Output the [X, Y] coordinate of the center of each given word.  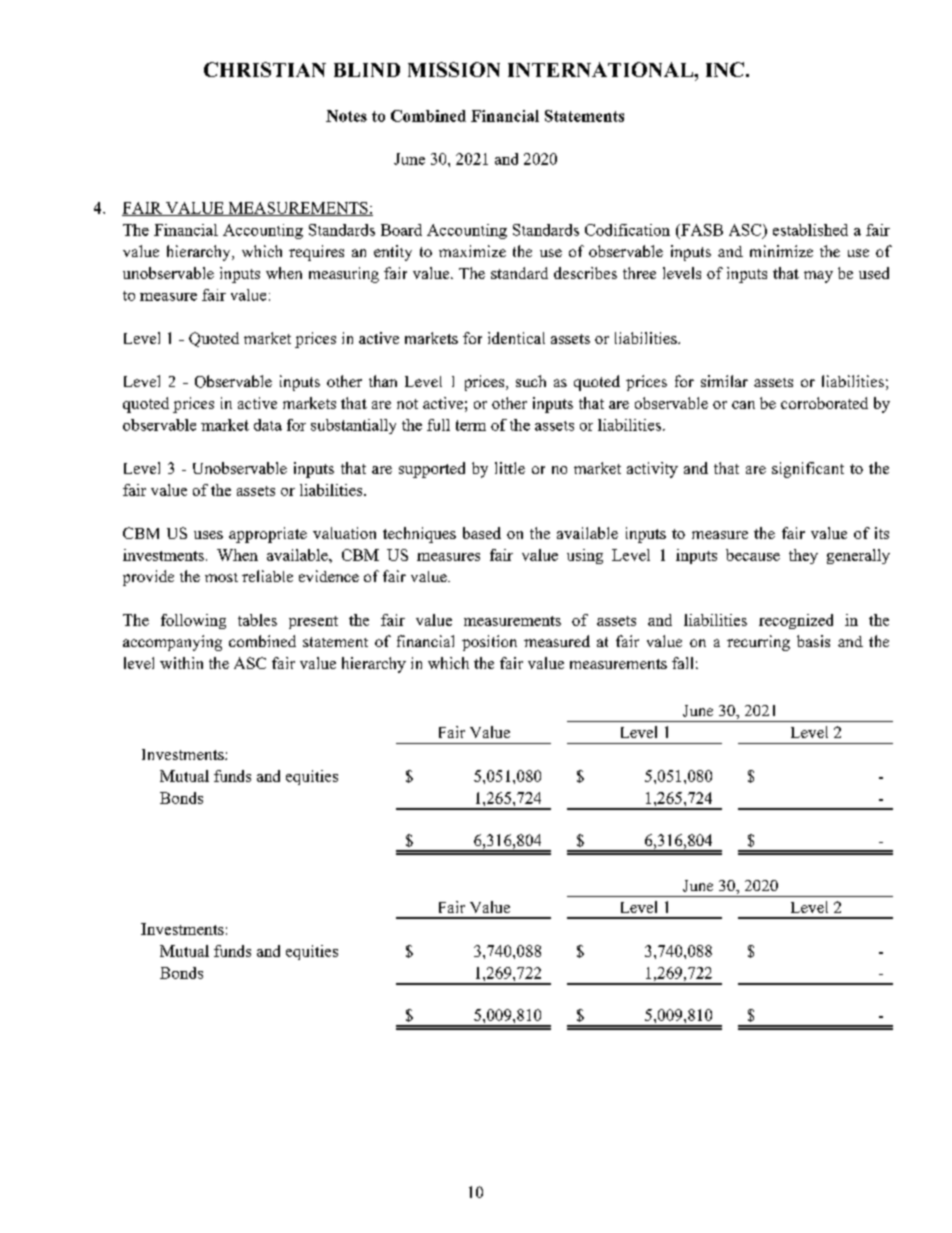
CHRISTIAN [265, 69]
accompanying [172, 643]
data [268, 425]
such [531, 381]
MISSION [454, 69]
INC [725, 69]
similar [724, 381]
